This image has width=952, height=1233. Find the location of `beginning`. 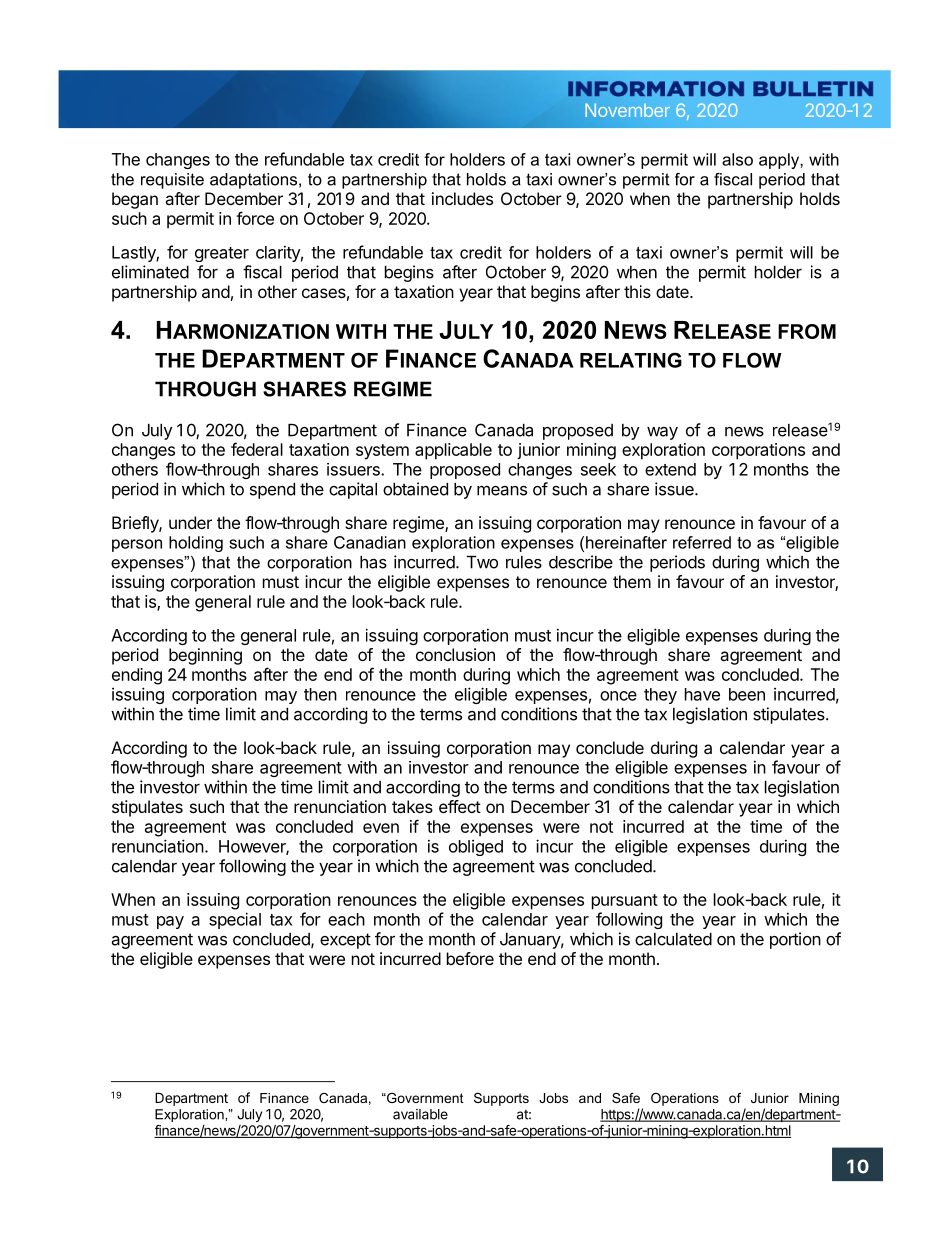

beginning is located at coordinates (205, 656).
